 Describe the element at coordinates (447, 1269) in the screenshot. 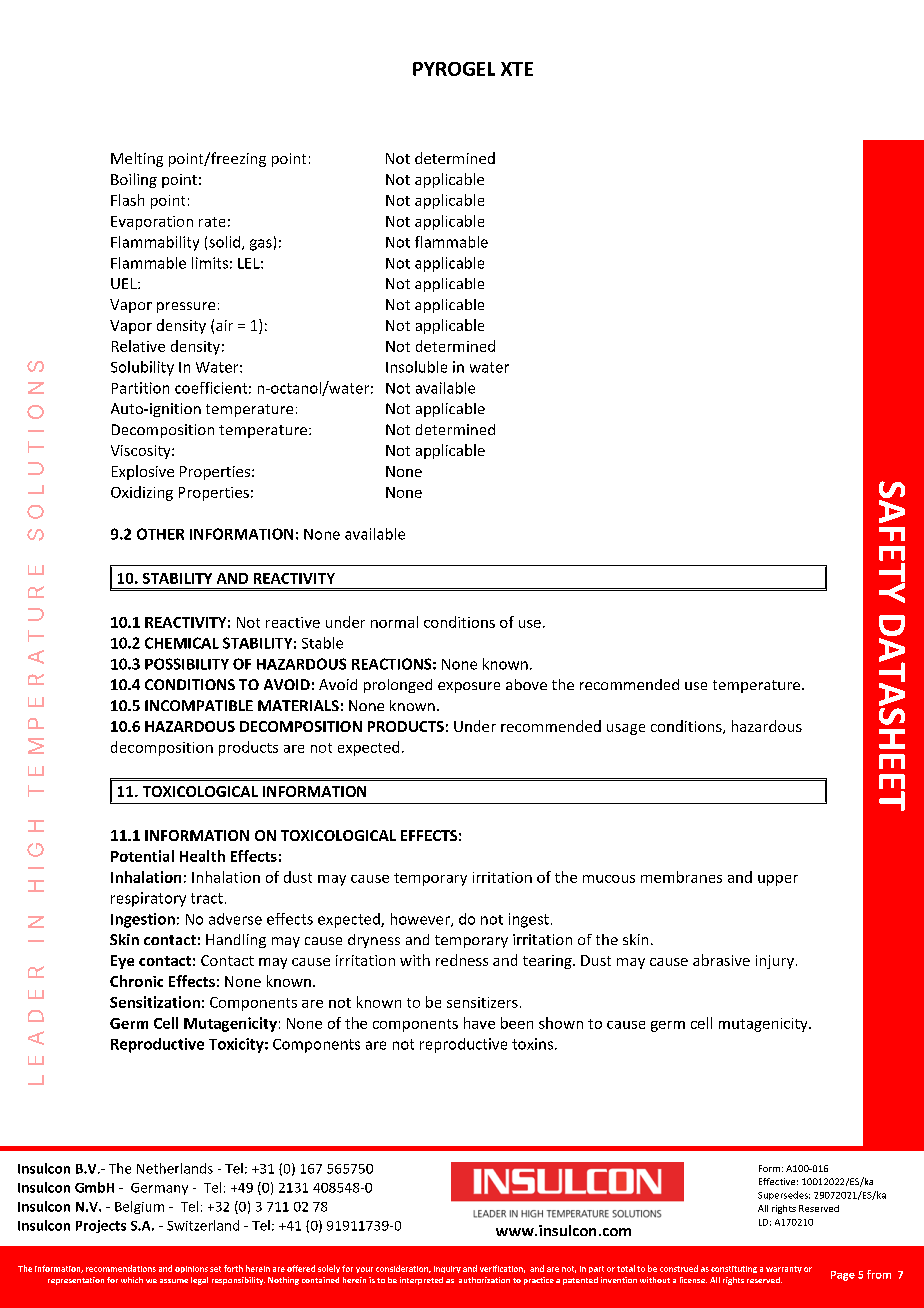

I see `inquiry` at that location.
